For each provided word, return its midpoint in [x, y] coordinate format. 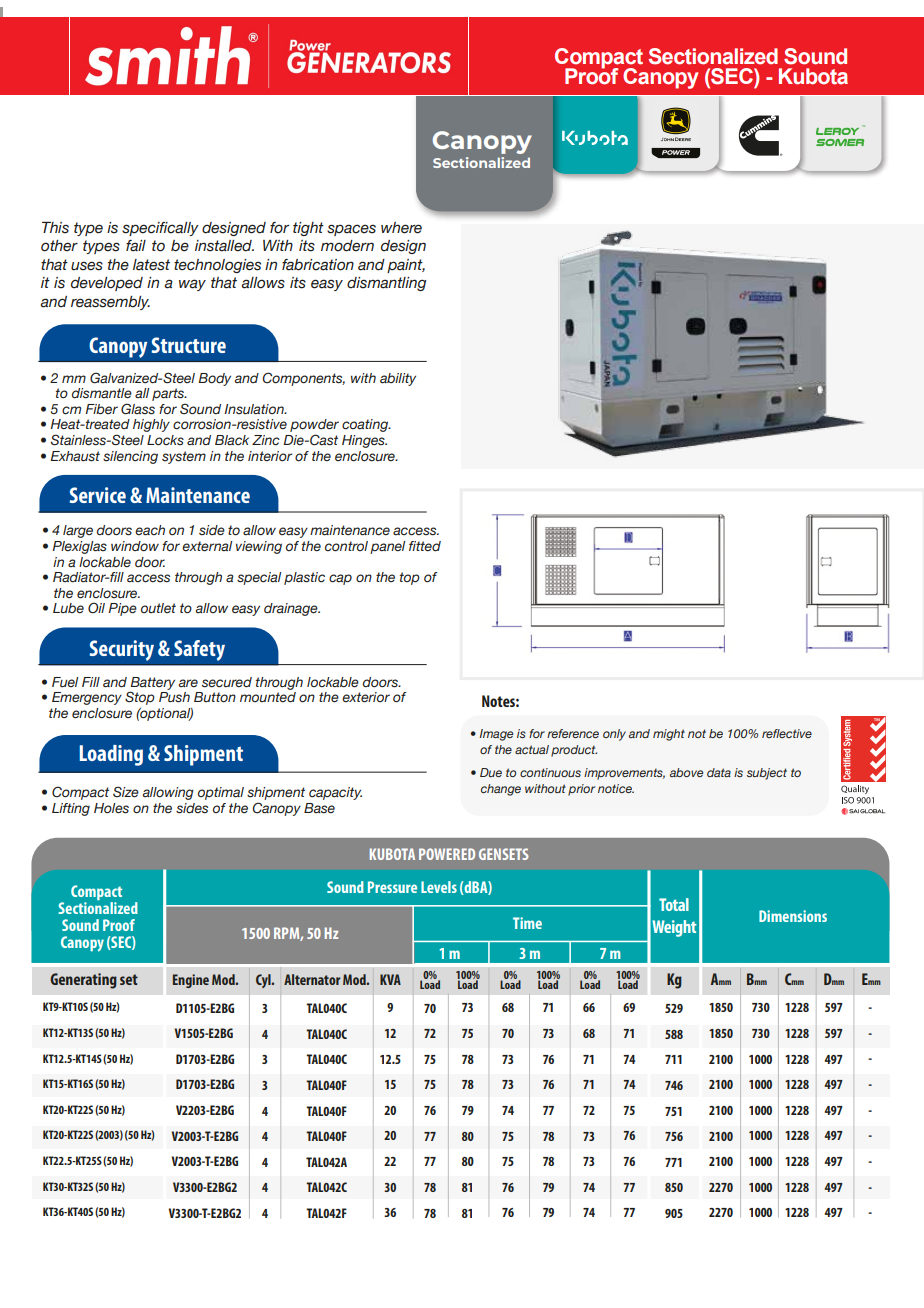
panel [387, 547]
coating [366, 425]
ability [398, 379]
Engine [191, 981]
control [346, 546]
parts [169, 396]
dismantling [386, 284]
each [150, 530]
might [669, 735]
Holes [111, 808]
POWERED [447, 854]
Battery [152, 684]
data [719, 772]
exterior [366, 697]
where [401, 228]
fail [136, 246]
